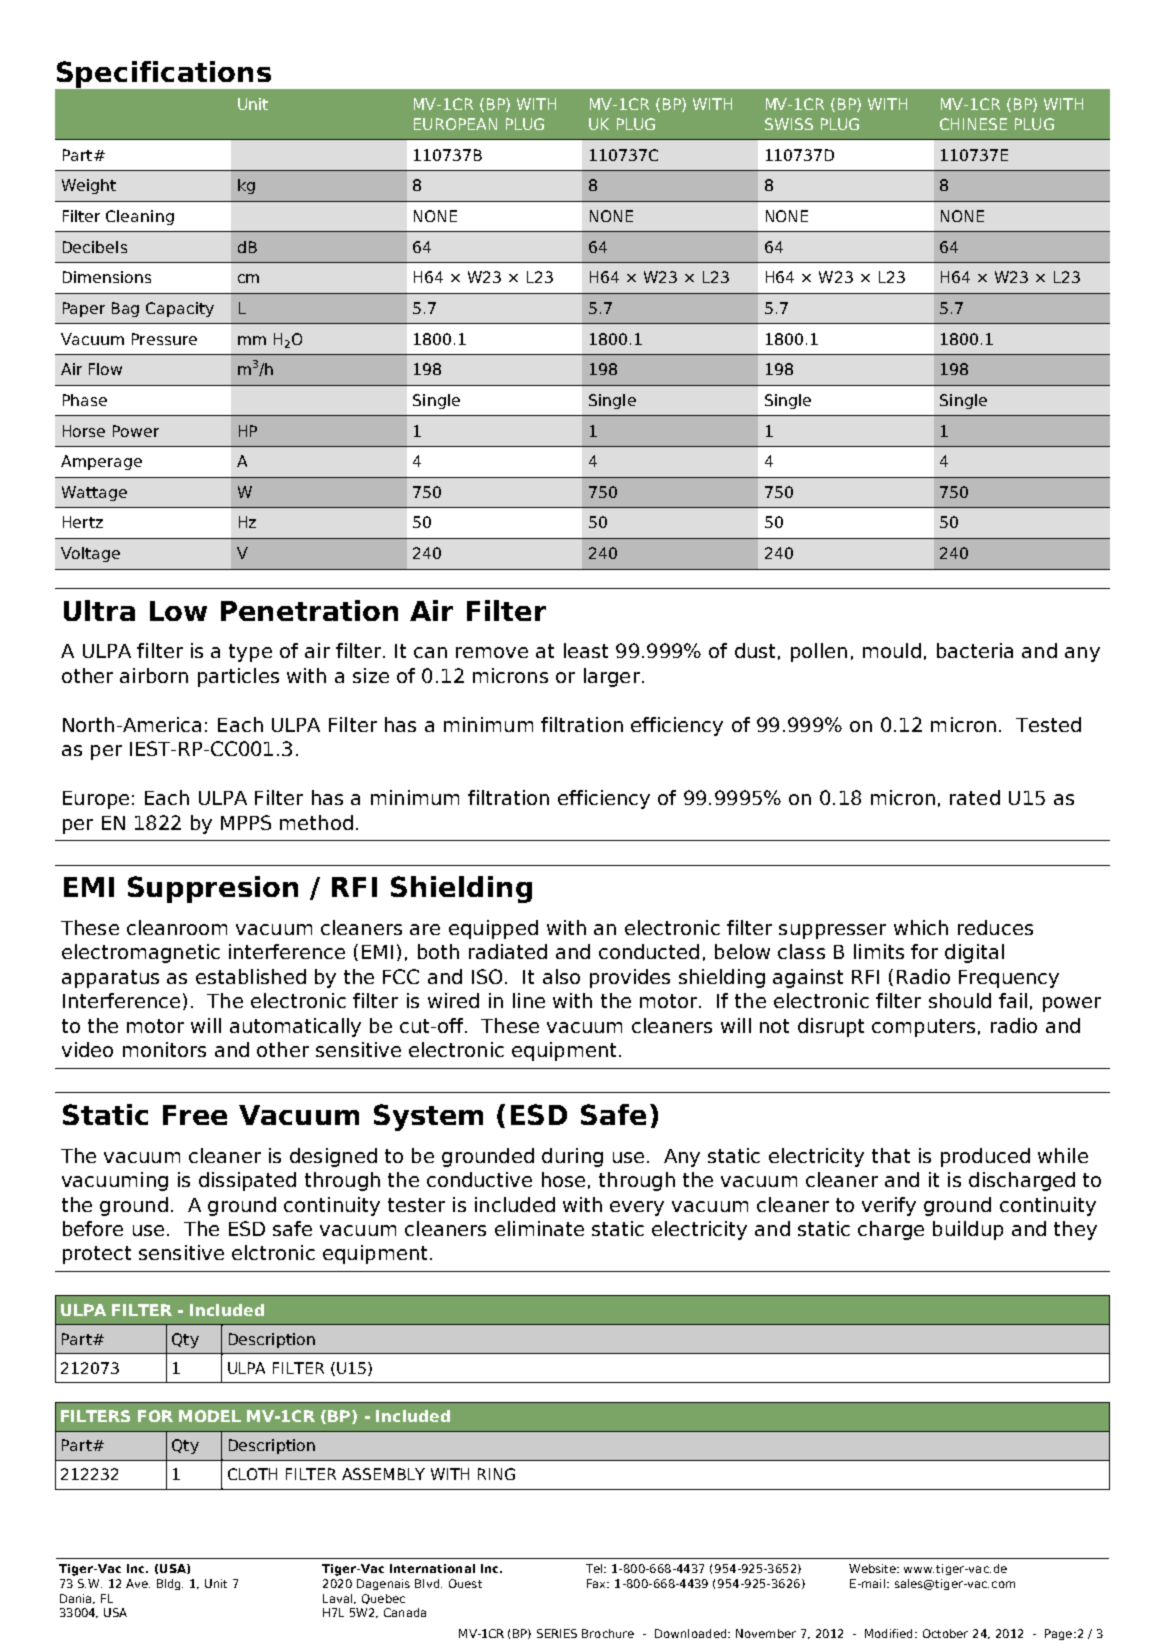 Image resolution: width=1165 pixels, height=1647 pixels. What do you see at coordinates (563, 1179) in the screenshot?
I see `hose` at bounding box center [563, 1179].
